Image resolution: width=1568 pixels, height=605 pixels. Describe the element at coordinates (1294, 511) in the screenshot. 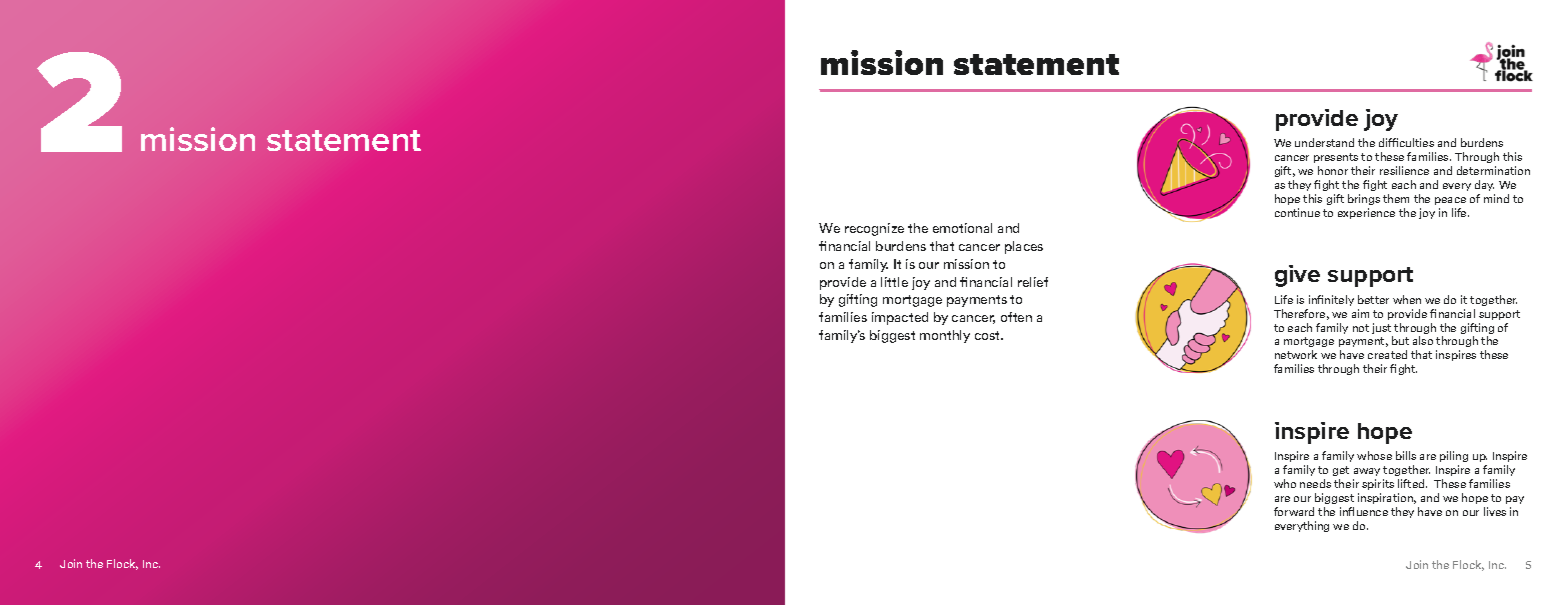

I see `forward` at that location.
